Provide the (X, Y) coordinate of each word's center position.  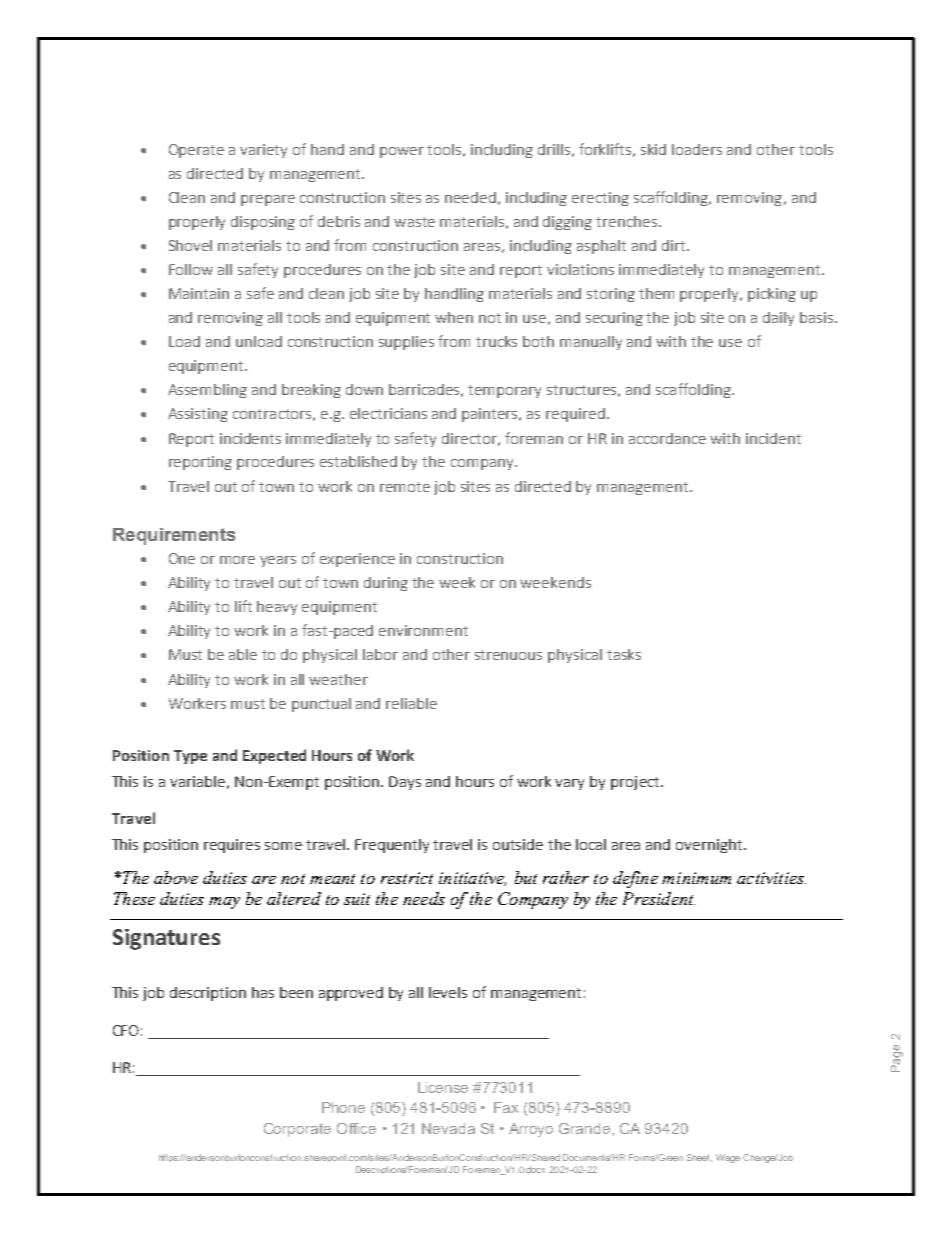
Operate (196, 151)
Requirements (174, 536)
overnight (710, 846)
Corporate (297, 1130)
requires (232, 846)
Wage (728, 1158)
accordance (667, 438)
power (402, 152)
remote (405, 487)
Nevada (448, 1128)
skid (653, 149)
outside (518, 844)
